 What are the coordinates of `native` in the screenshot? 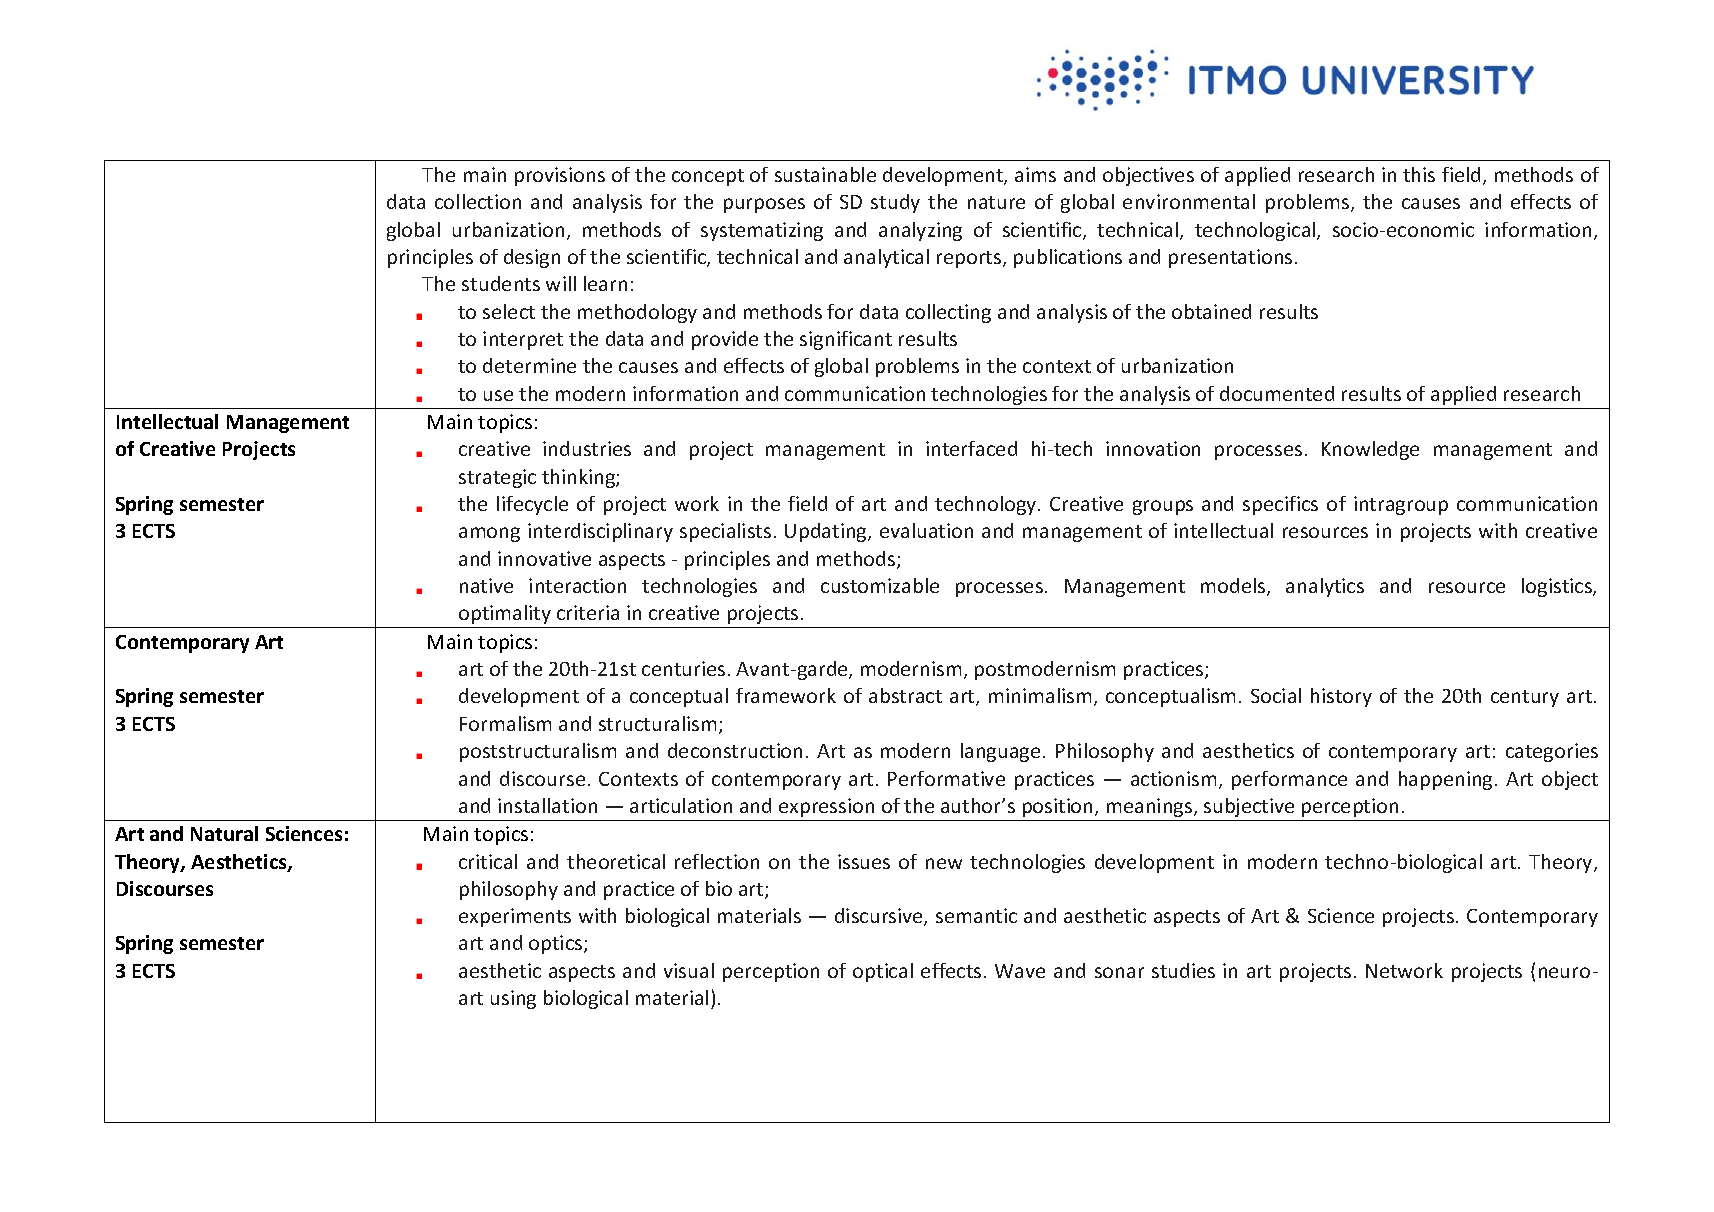 It's located at (486, 585).
